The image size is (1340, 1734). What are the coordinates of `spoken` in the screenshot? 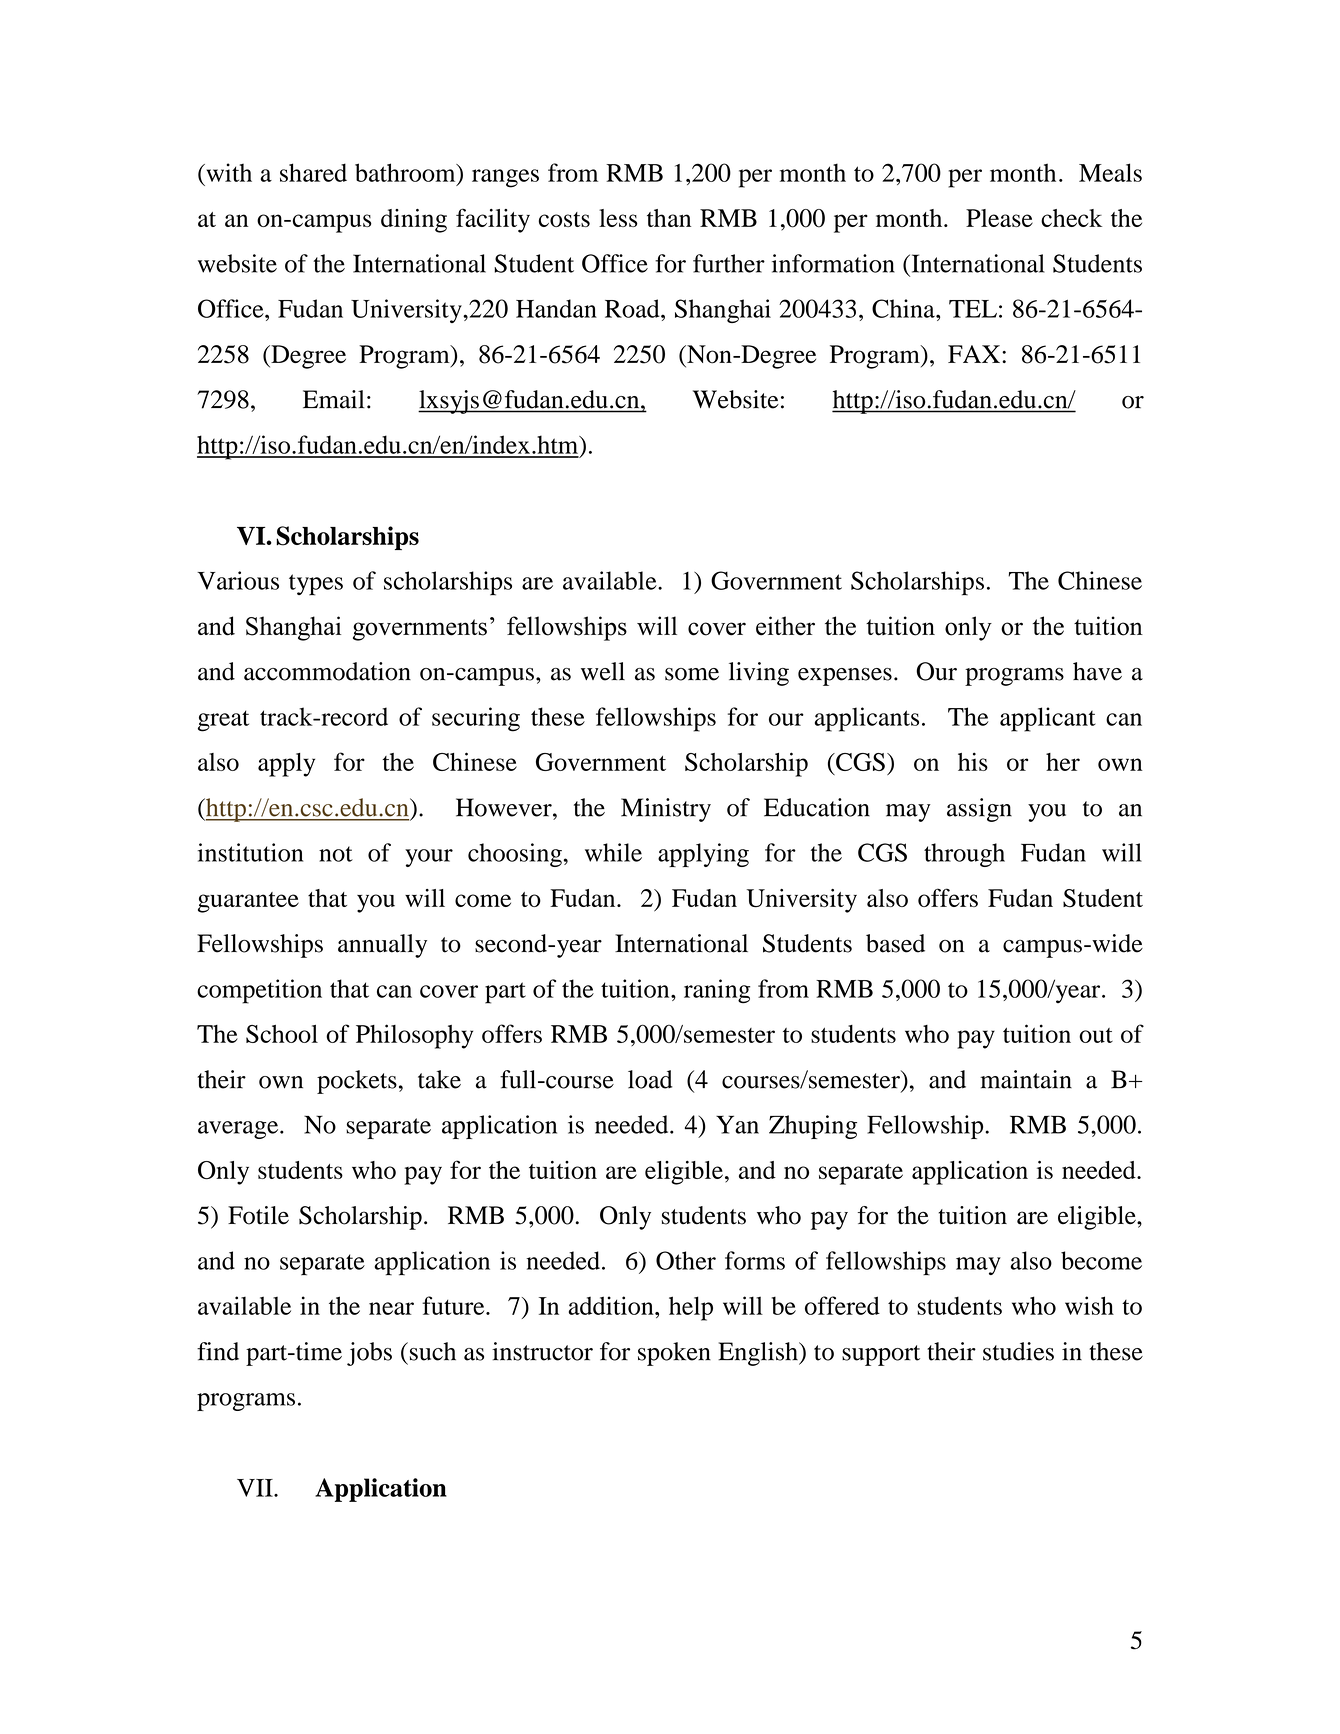 It's located at (674, 1354).
